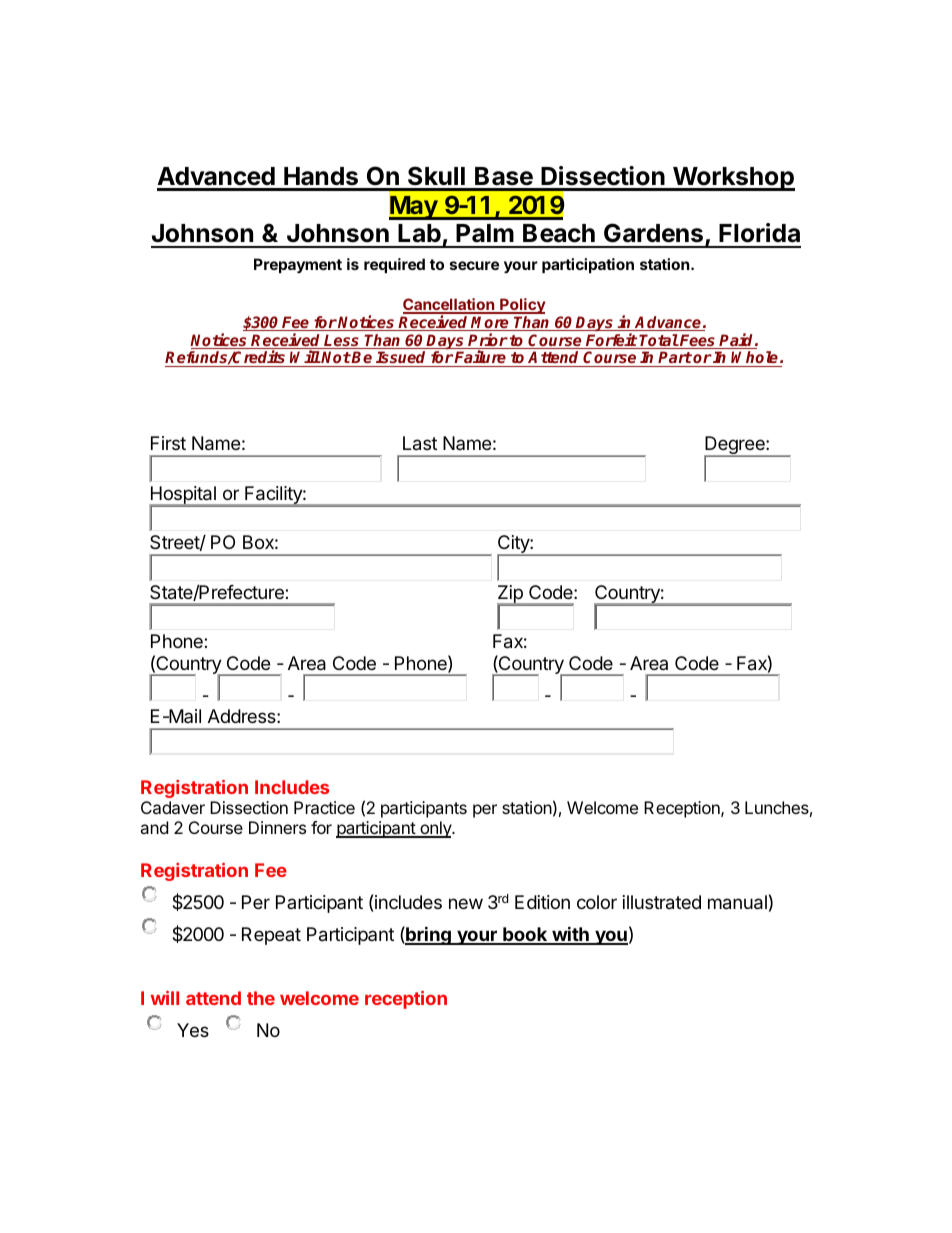  I want to click on Last, so click(420, 443).
